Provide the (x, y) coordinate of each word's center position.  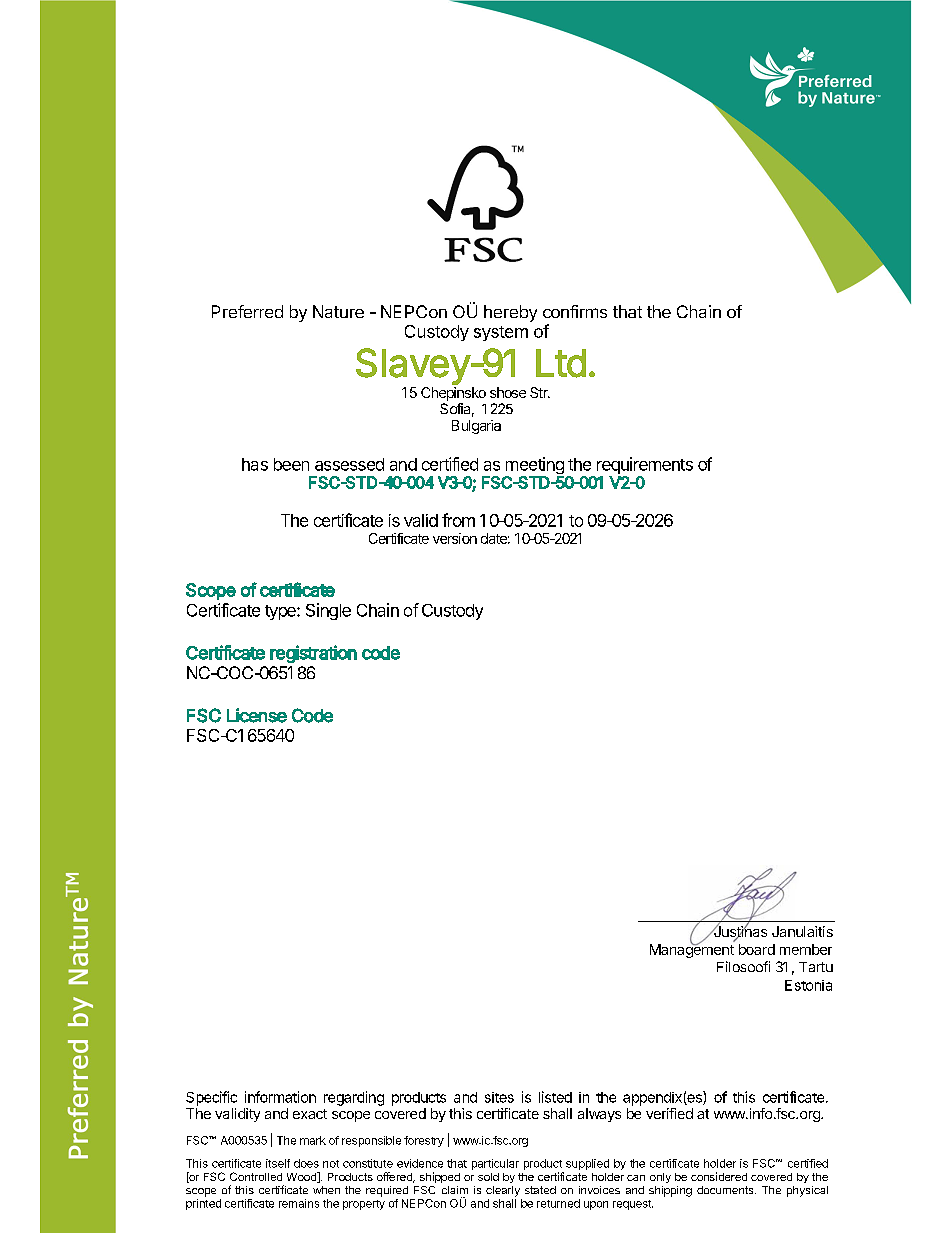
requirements (643, 467)
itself (278, 1163)
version (455, 538)
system (501, 333)
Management (692, 950)
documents (726, 1190)
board (757, 949)
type (281, 612)
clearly (503, 1191)
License (257, 715)
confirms (575, 311)
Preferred (247, 311)
